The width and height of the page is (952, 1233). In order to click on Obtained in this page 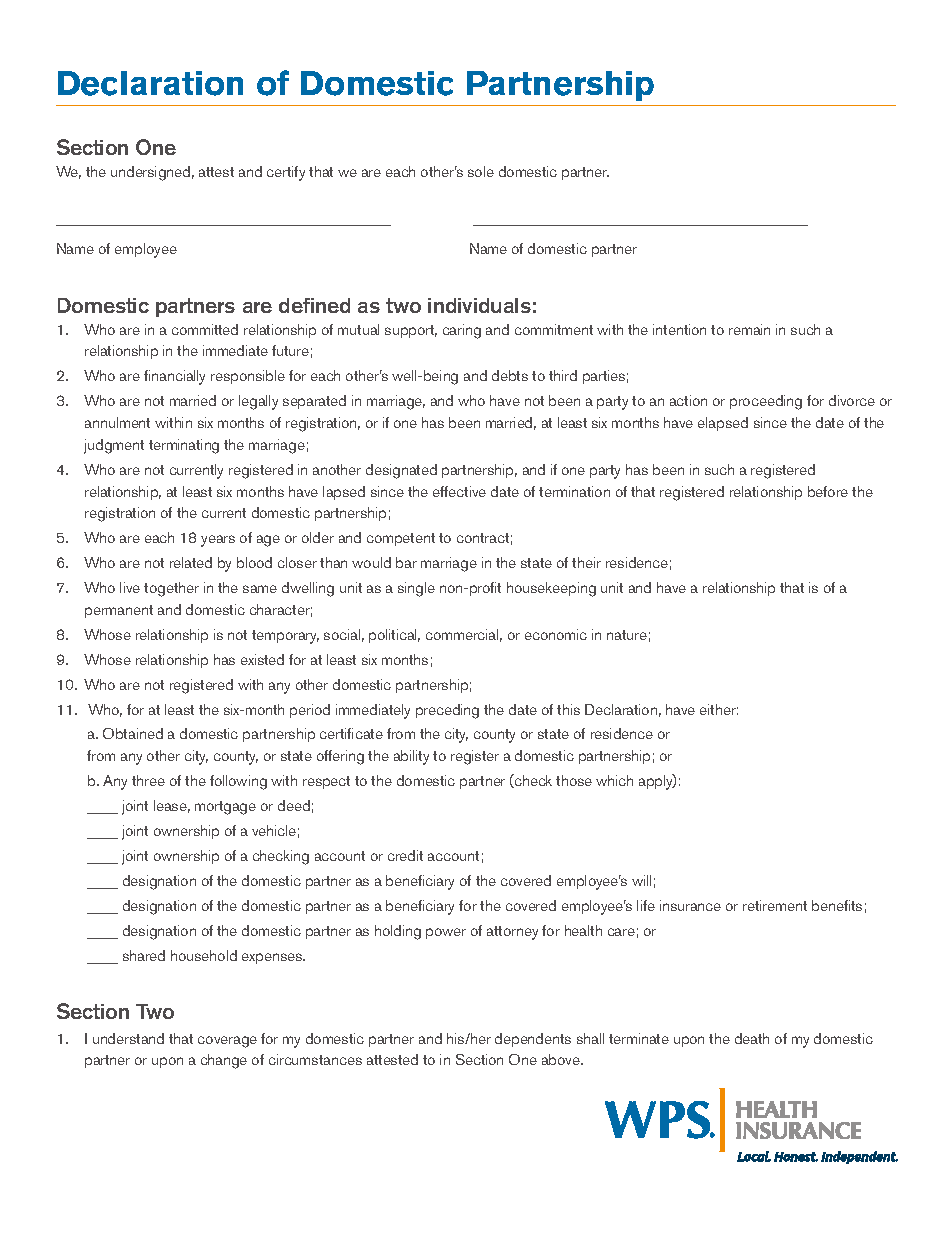, I will do `click(133, 733)`.
